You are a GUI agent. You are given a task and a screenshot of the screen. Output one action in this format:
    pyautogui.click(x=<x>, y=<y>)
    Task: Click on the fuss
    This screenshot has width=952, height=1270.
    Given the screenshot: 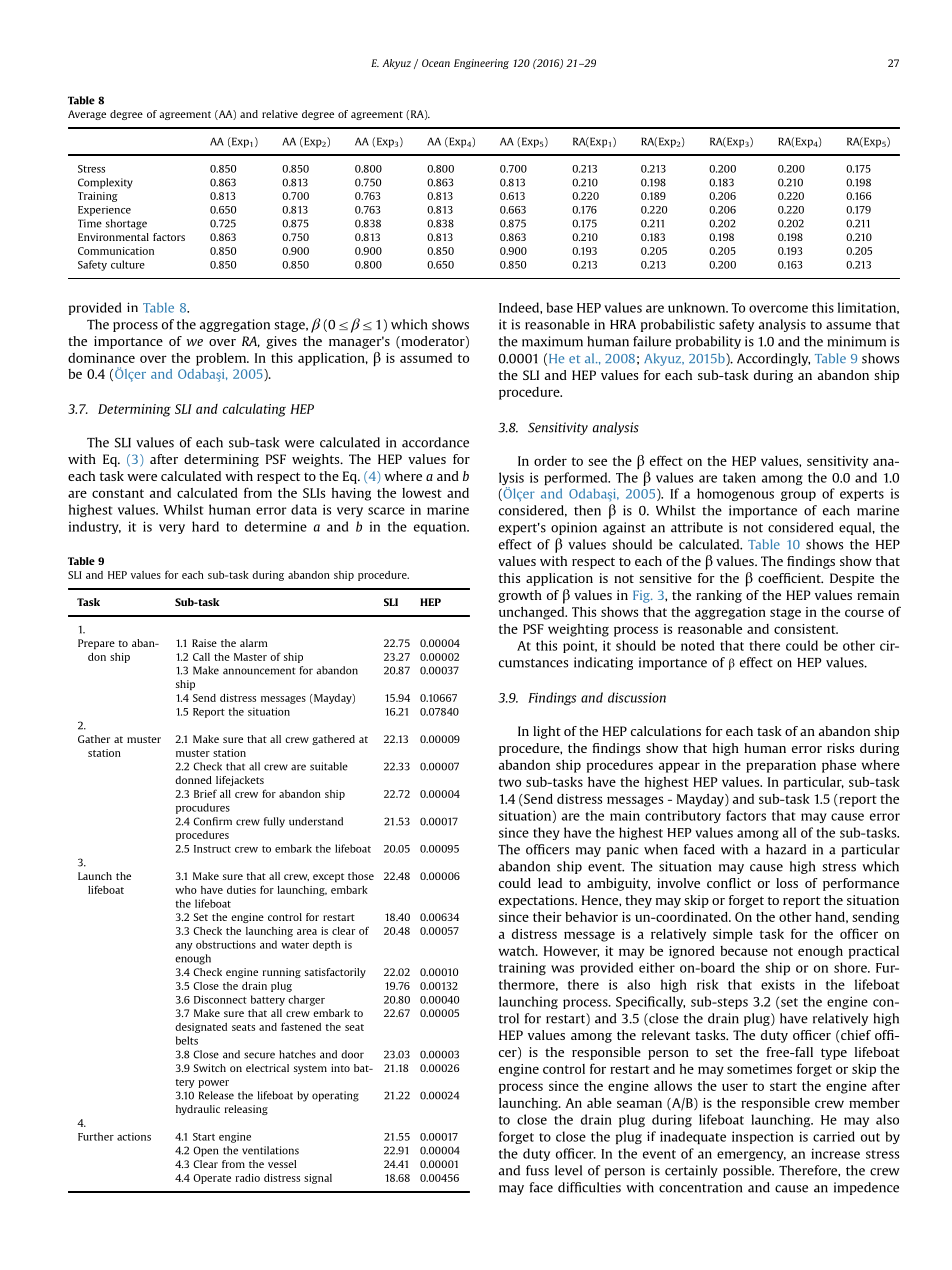 What is the action you would take?
    pyautogui.click(x=537, y=1170)
